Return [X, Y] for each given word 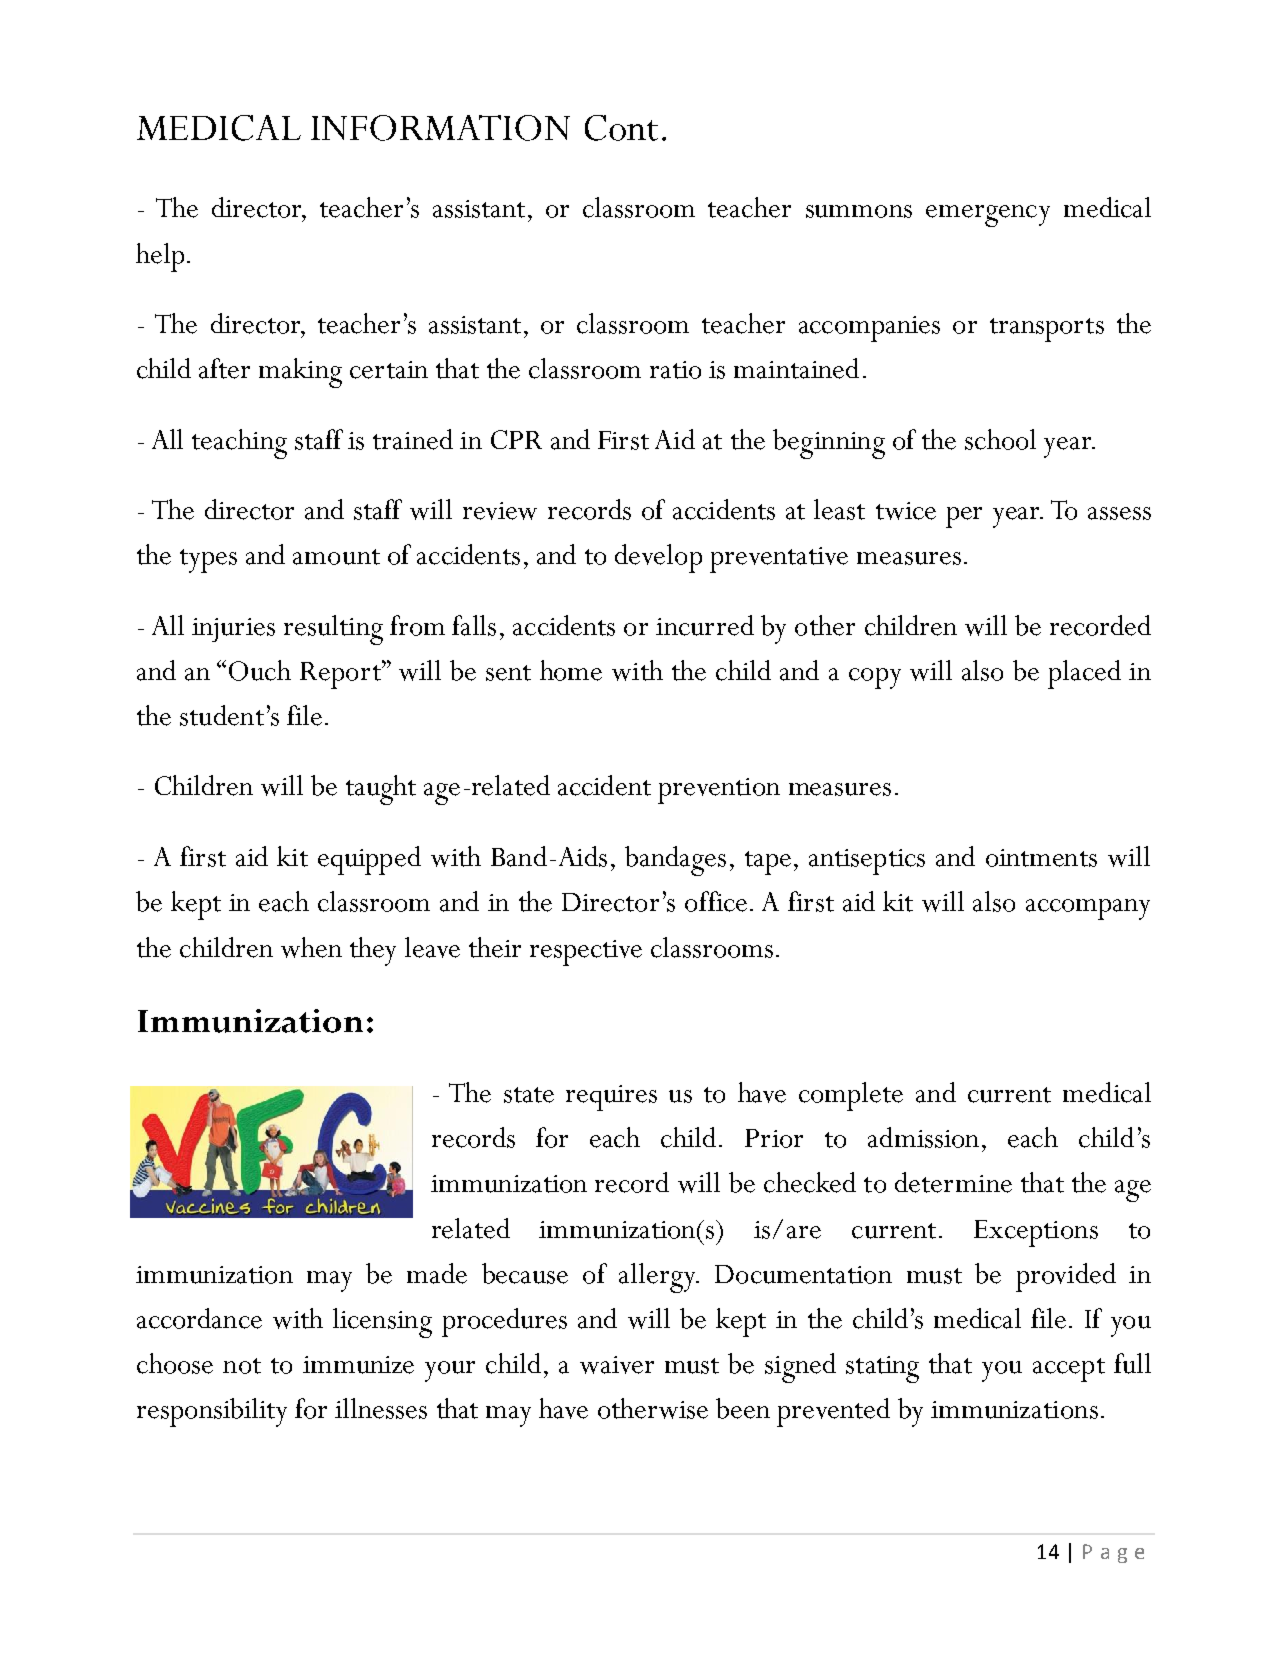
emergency [988, 216]
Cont [621, 128]
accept [1069, 1370]
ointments [1041, 858]
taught [381, 790]
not [242, 1366]
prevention [719, 791]
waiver [617, 1365]
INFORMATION [440, 128]
